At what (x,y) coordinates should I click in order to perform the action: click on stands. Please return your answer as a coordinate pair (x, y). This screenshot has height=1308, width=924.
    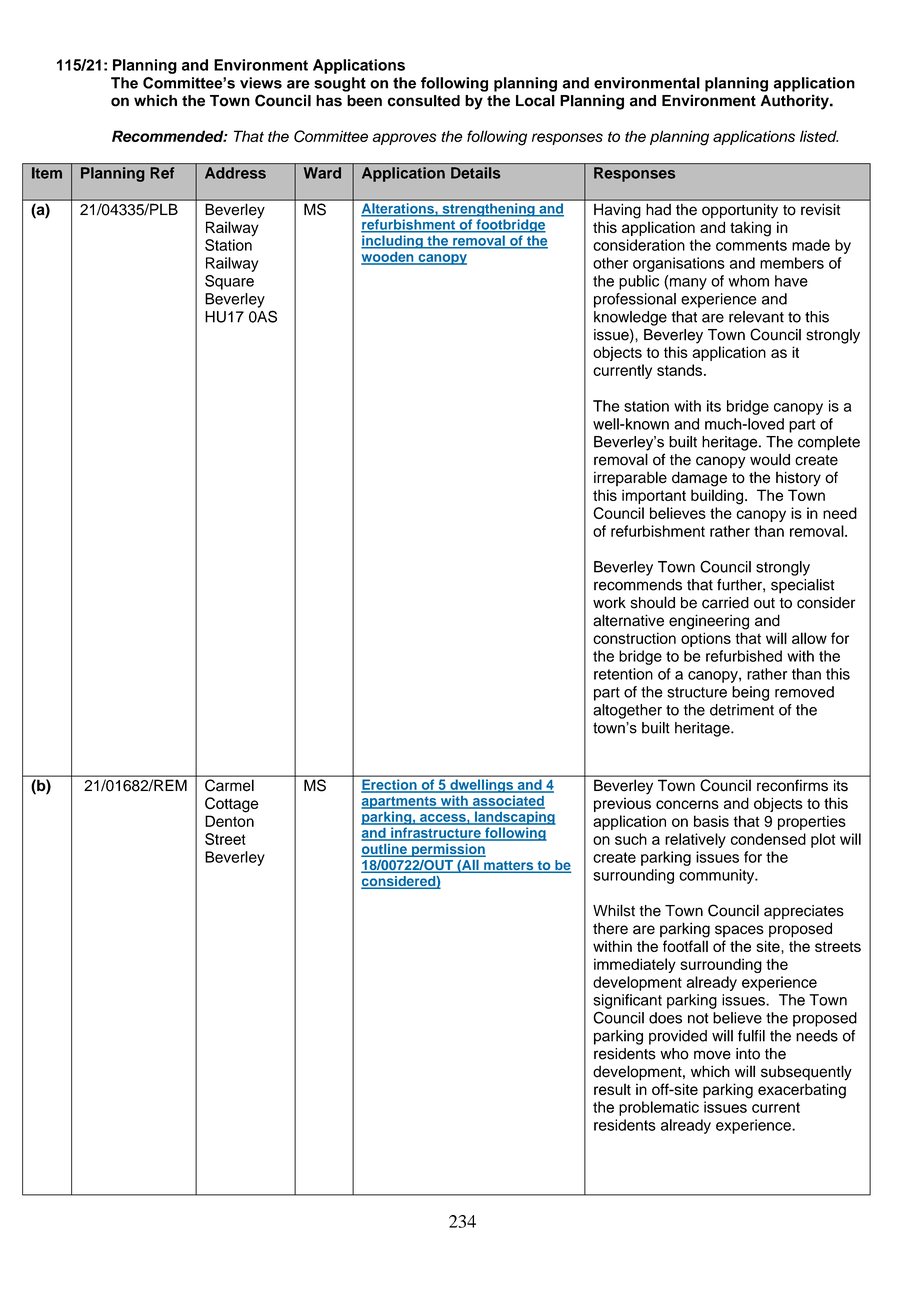
    Looking at the image, I should click on (679, 370).
